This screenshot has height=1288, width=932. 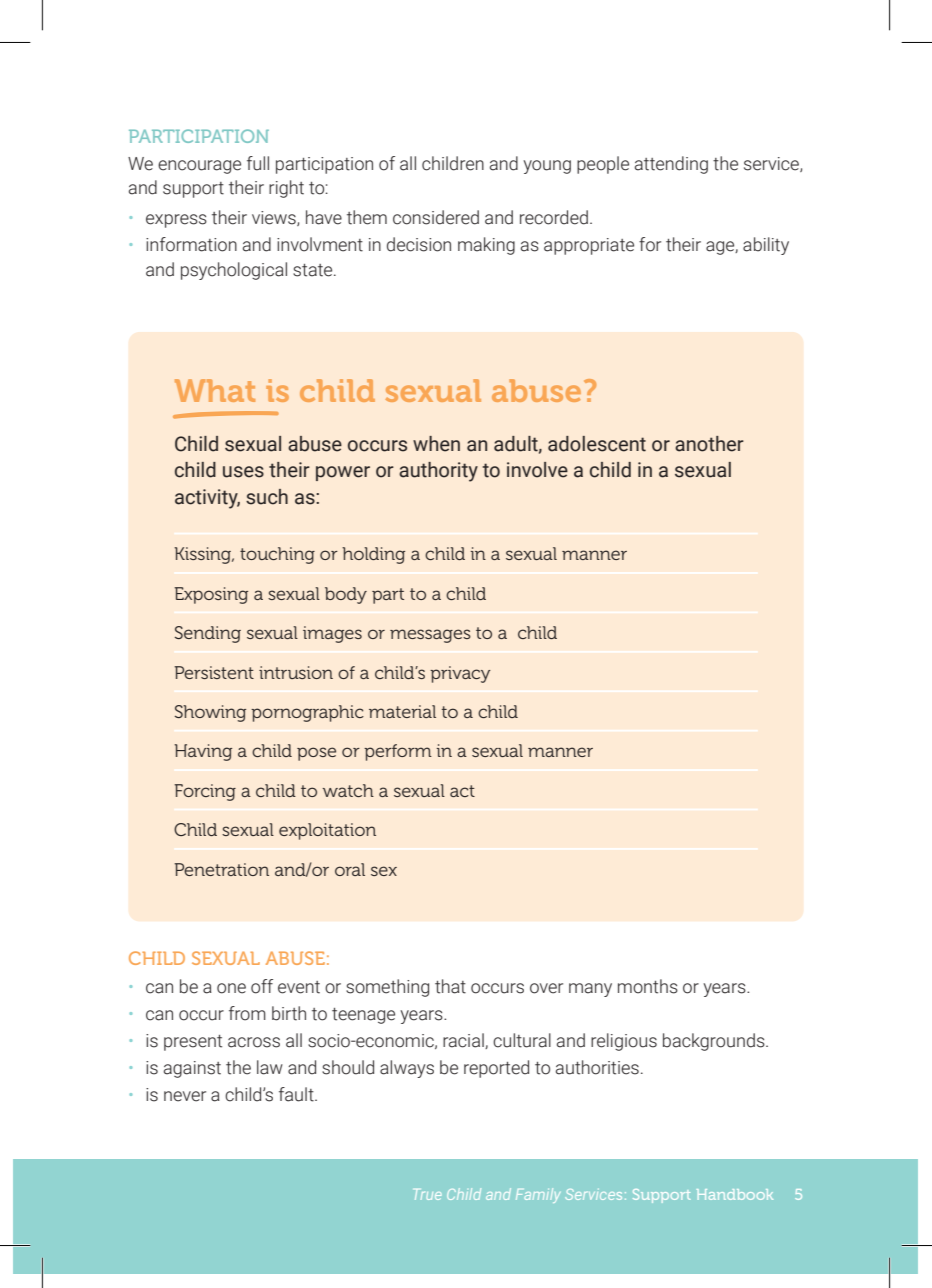 What do you see at coordinates (436, 444) in the screenshot?
I see `when` at bounding box center [436, 444].
